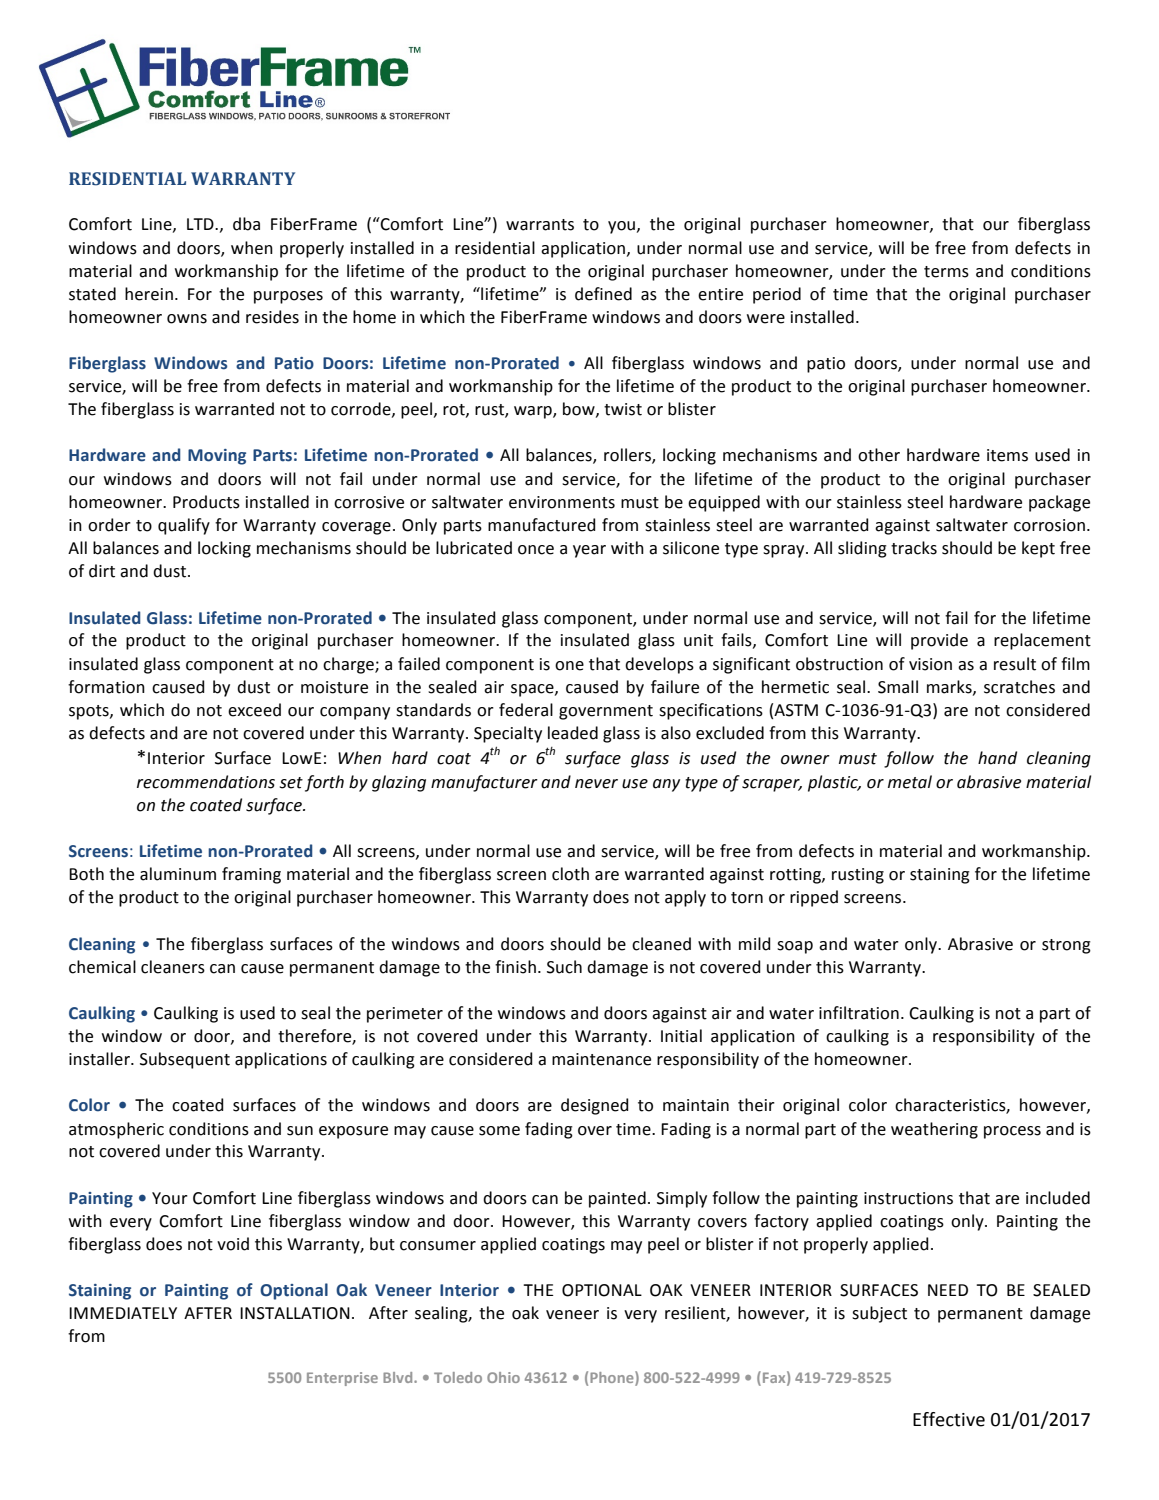 The width and height of the screenshot is (1159, 1500). I want to click on recommendations, so click(206, 782).
